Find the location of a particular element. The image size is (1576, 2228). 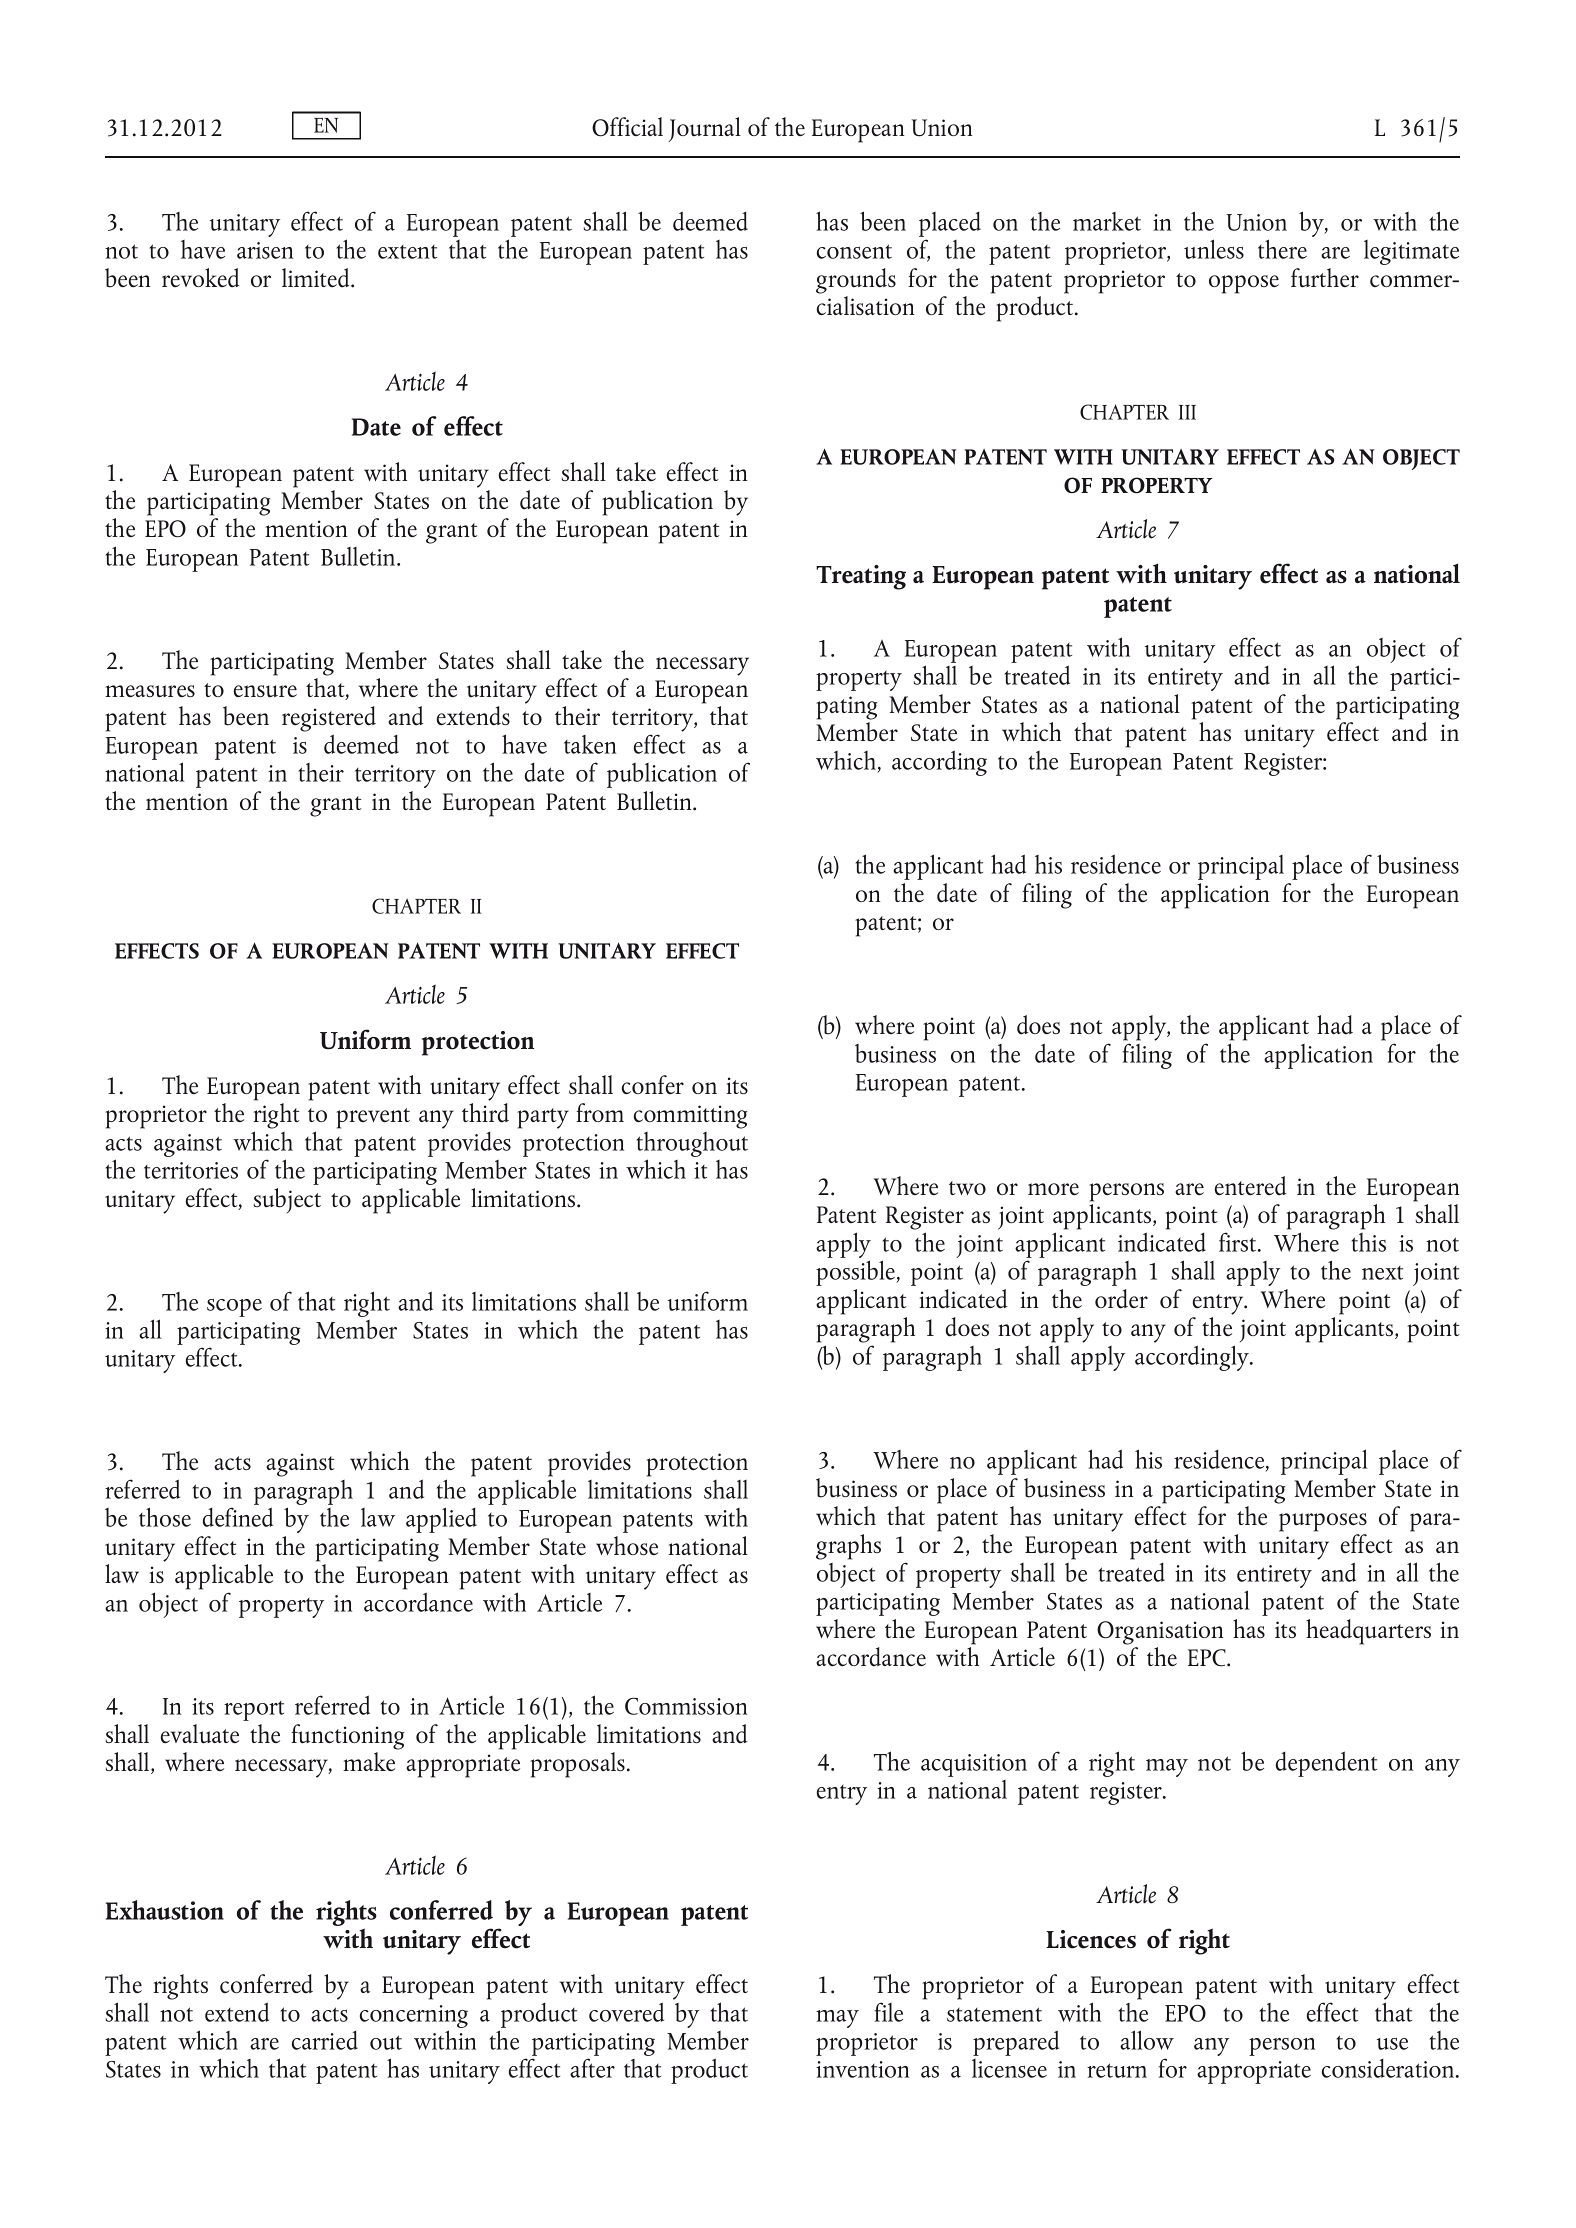

Journal is located at coordinates (705, 129).
